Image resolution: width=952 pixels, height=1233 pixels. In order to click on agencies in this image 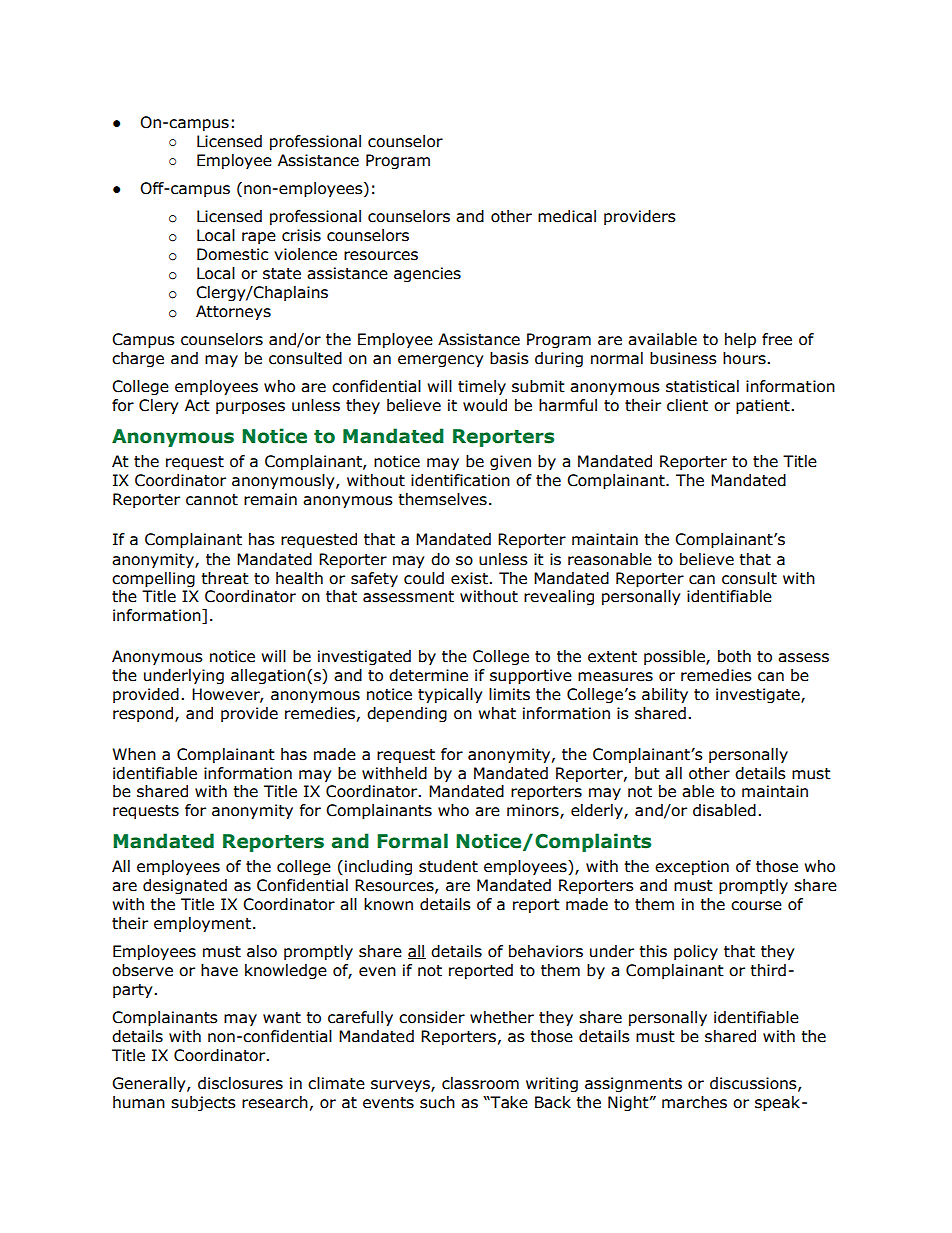, I will do `click(427, 274)`.
